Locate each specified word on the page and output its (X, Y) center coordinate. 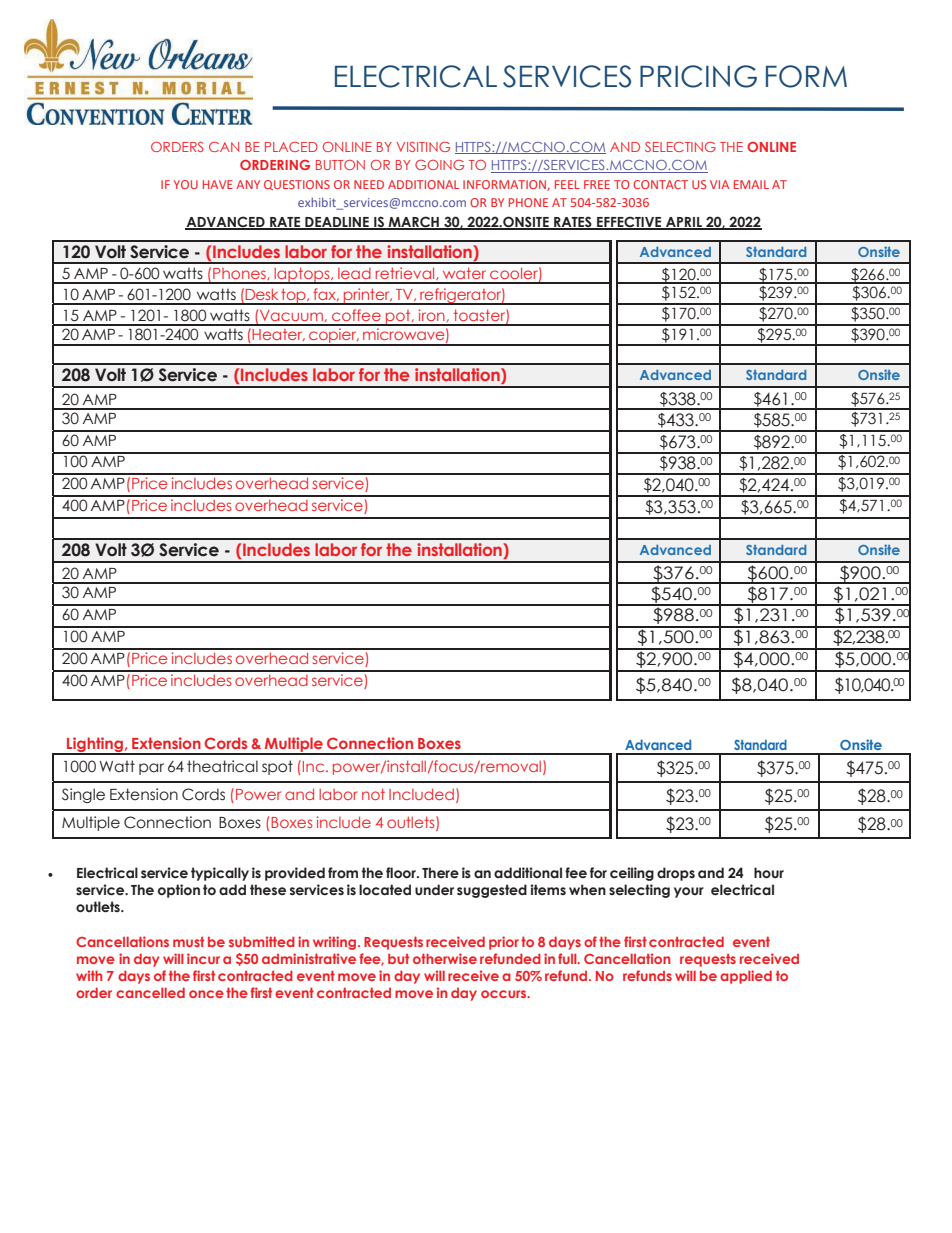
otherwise (445, 958)
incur (203, 958)
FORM (806, 76)
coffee (356, 315)
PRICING (698, 76)
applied (746, 977)
